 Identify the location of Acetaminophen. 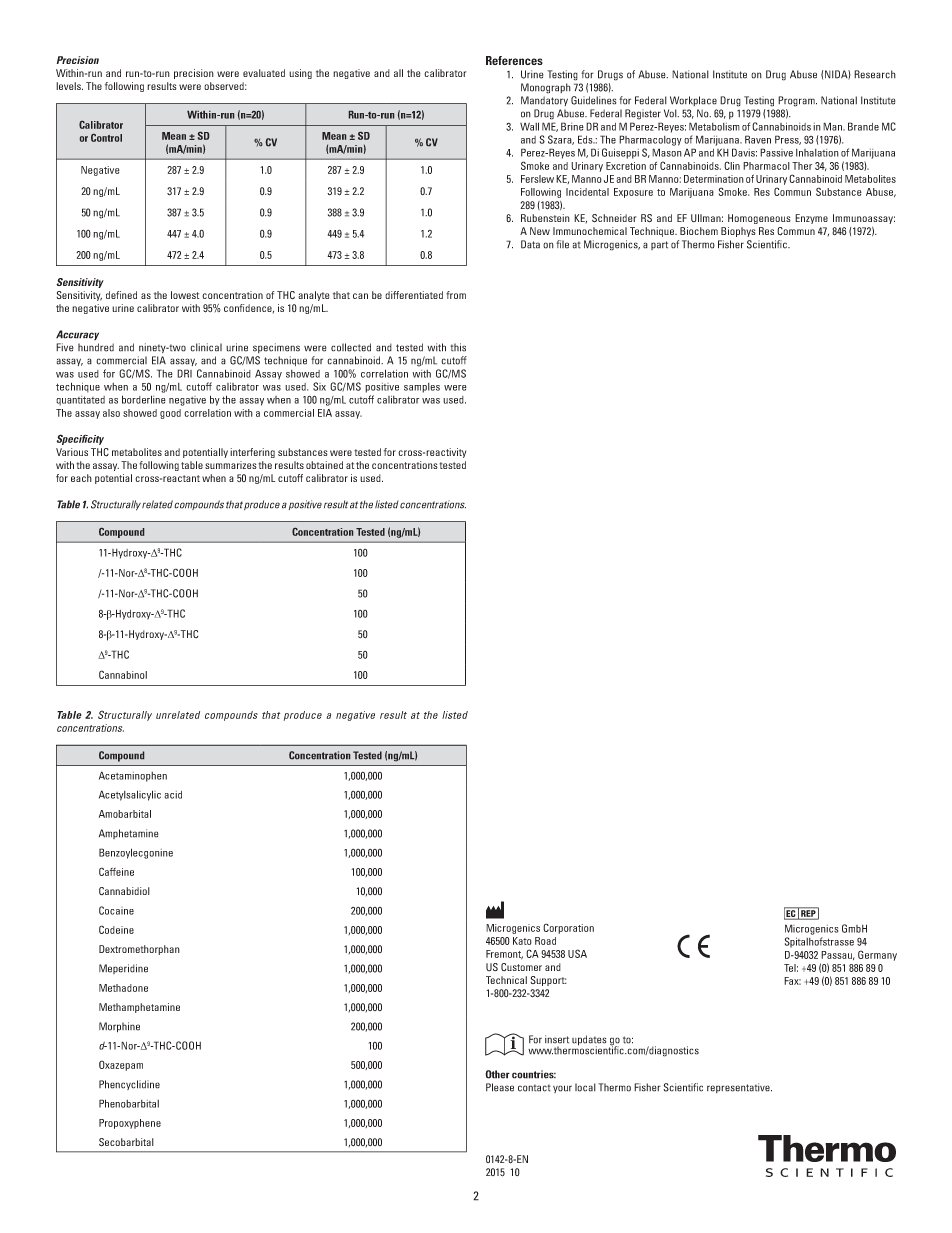
(133, 776).
